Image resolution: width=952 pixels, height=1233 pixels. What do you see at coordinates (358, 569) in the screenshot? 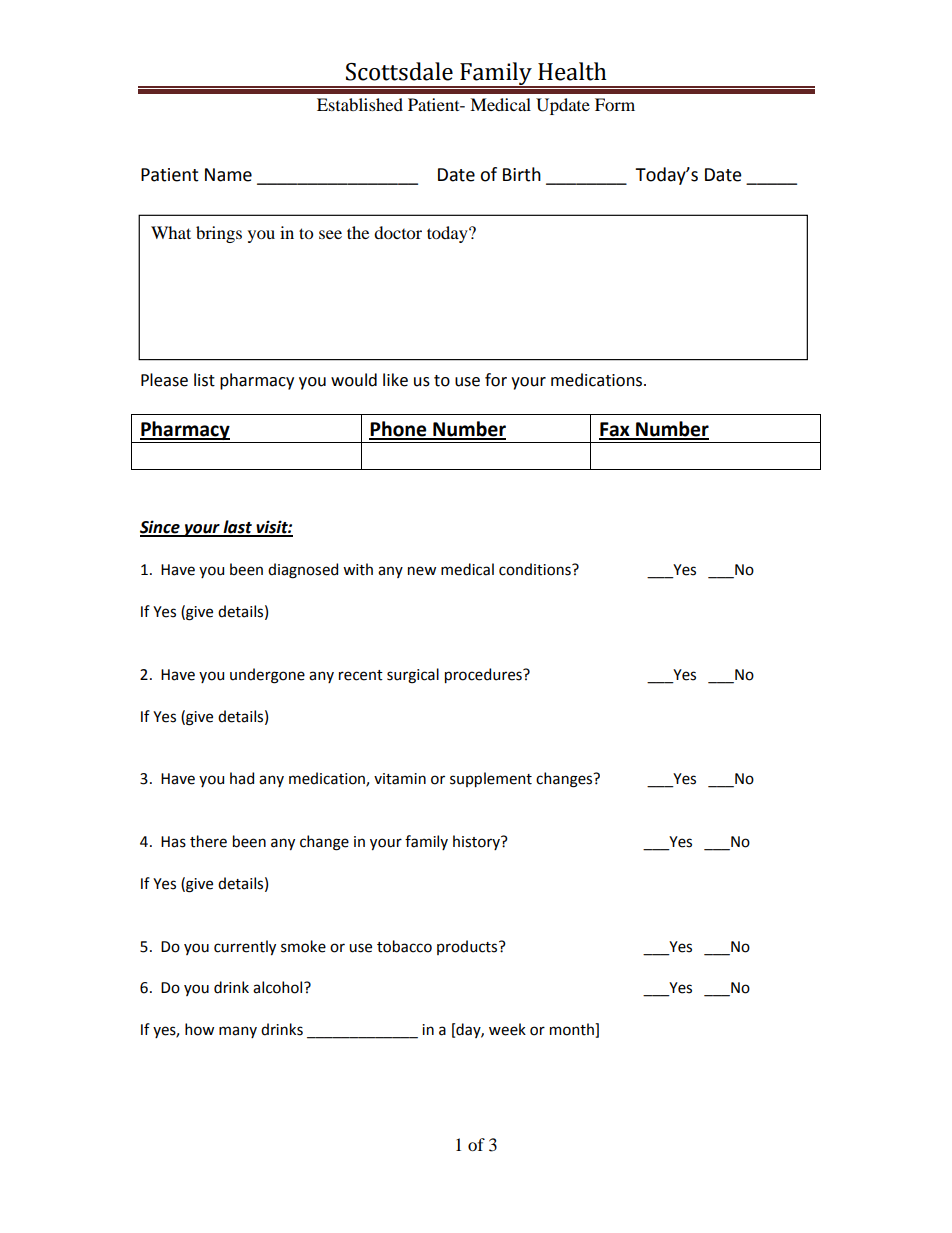
I see `with` at bounding box center [358, 569].
